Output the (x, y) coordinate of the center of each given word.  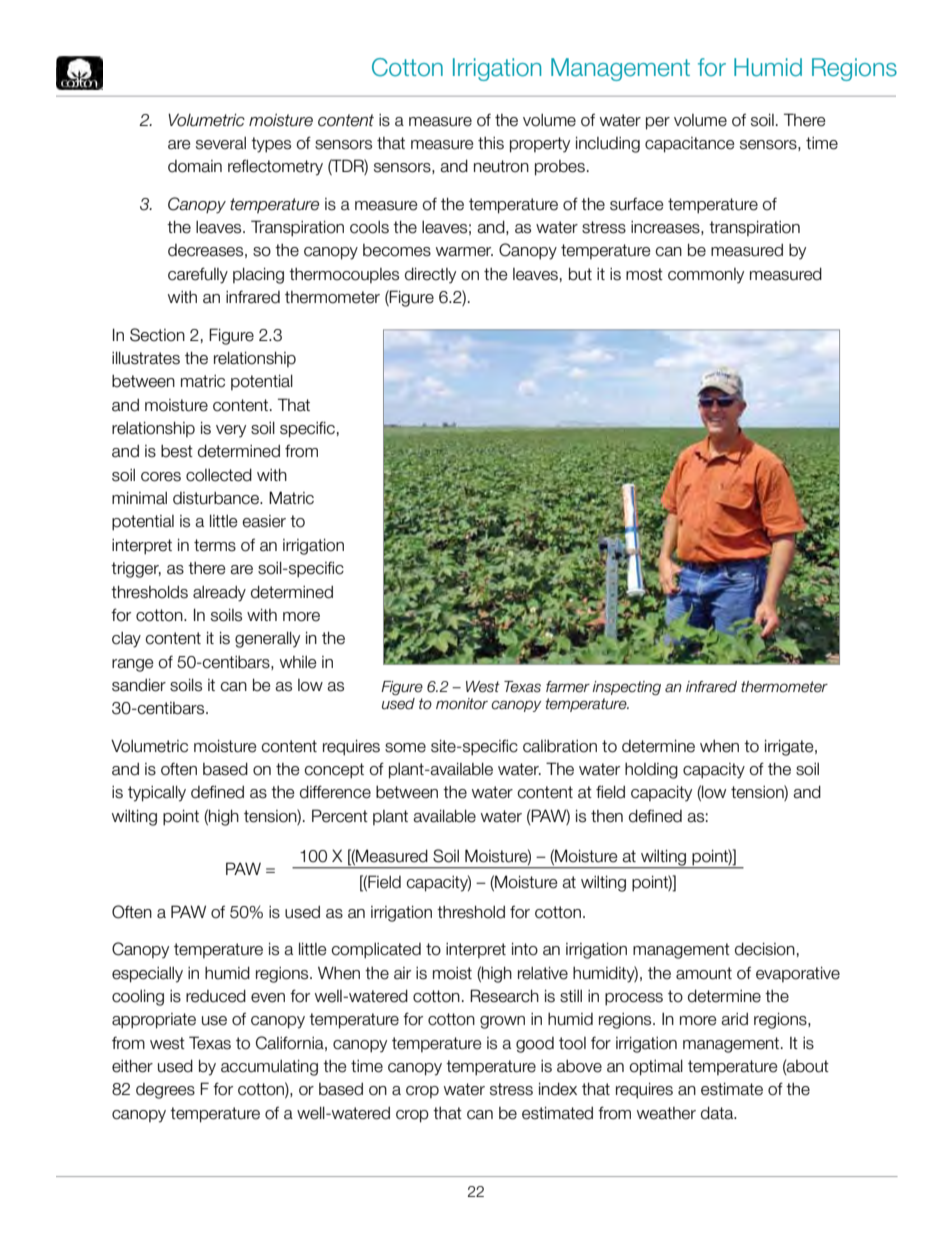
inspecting (627, 688)
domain (195, 166)
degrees (165, 1091)
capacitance (690, 145)
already (219, 593)
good (535, 1045)
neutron (501, 166)
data (718, 1113)
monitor (462, 704)
